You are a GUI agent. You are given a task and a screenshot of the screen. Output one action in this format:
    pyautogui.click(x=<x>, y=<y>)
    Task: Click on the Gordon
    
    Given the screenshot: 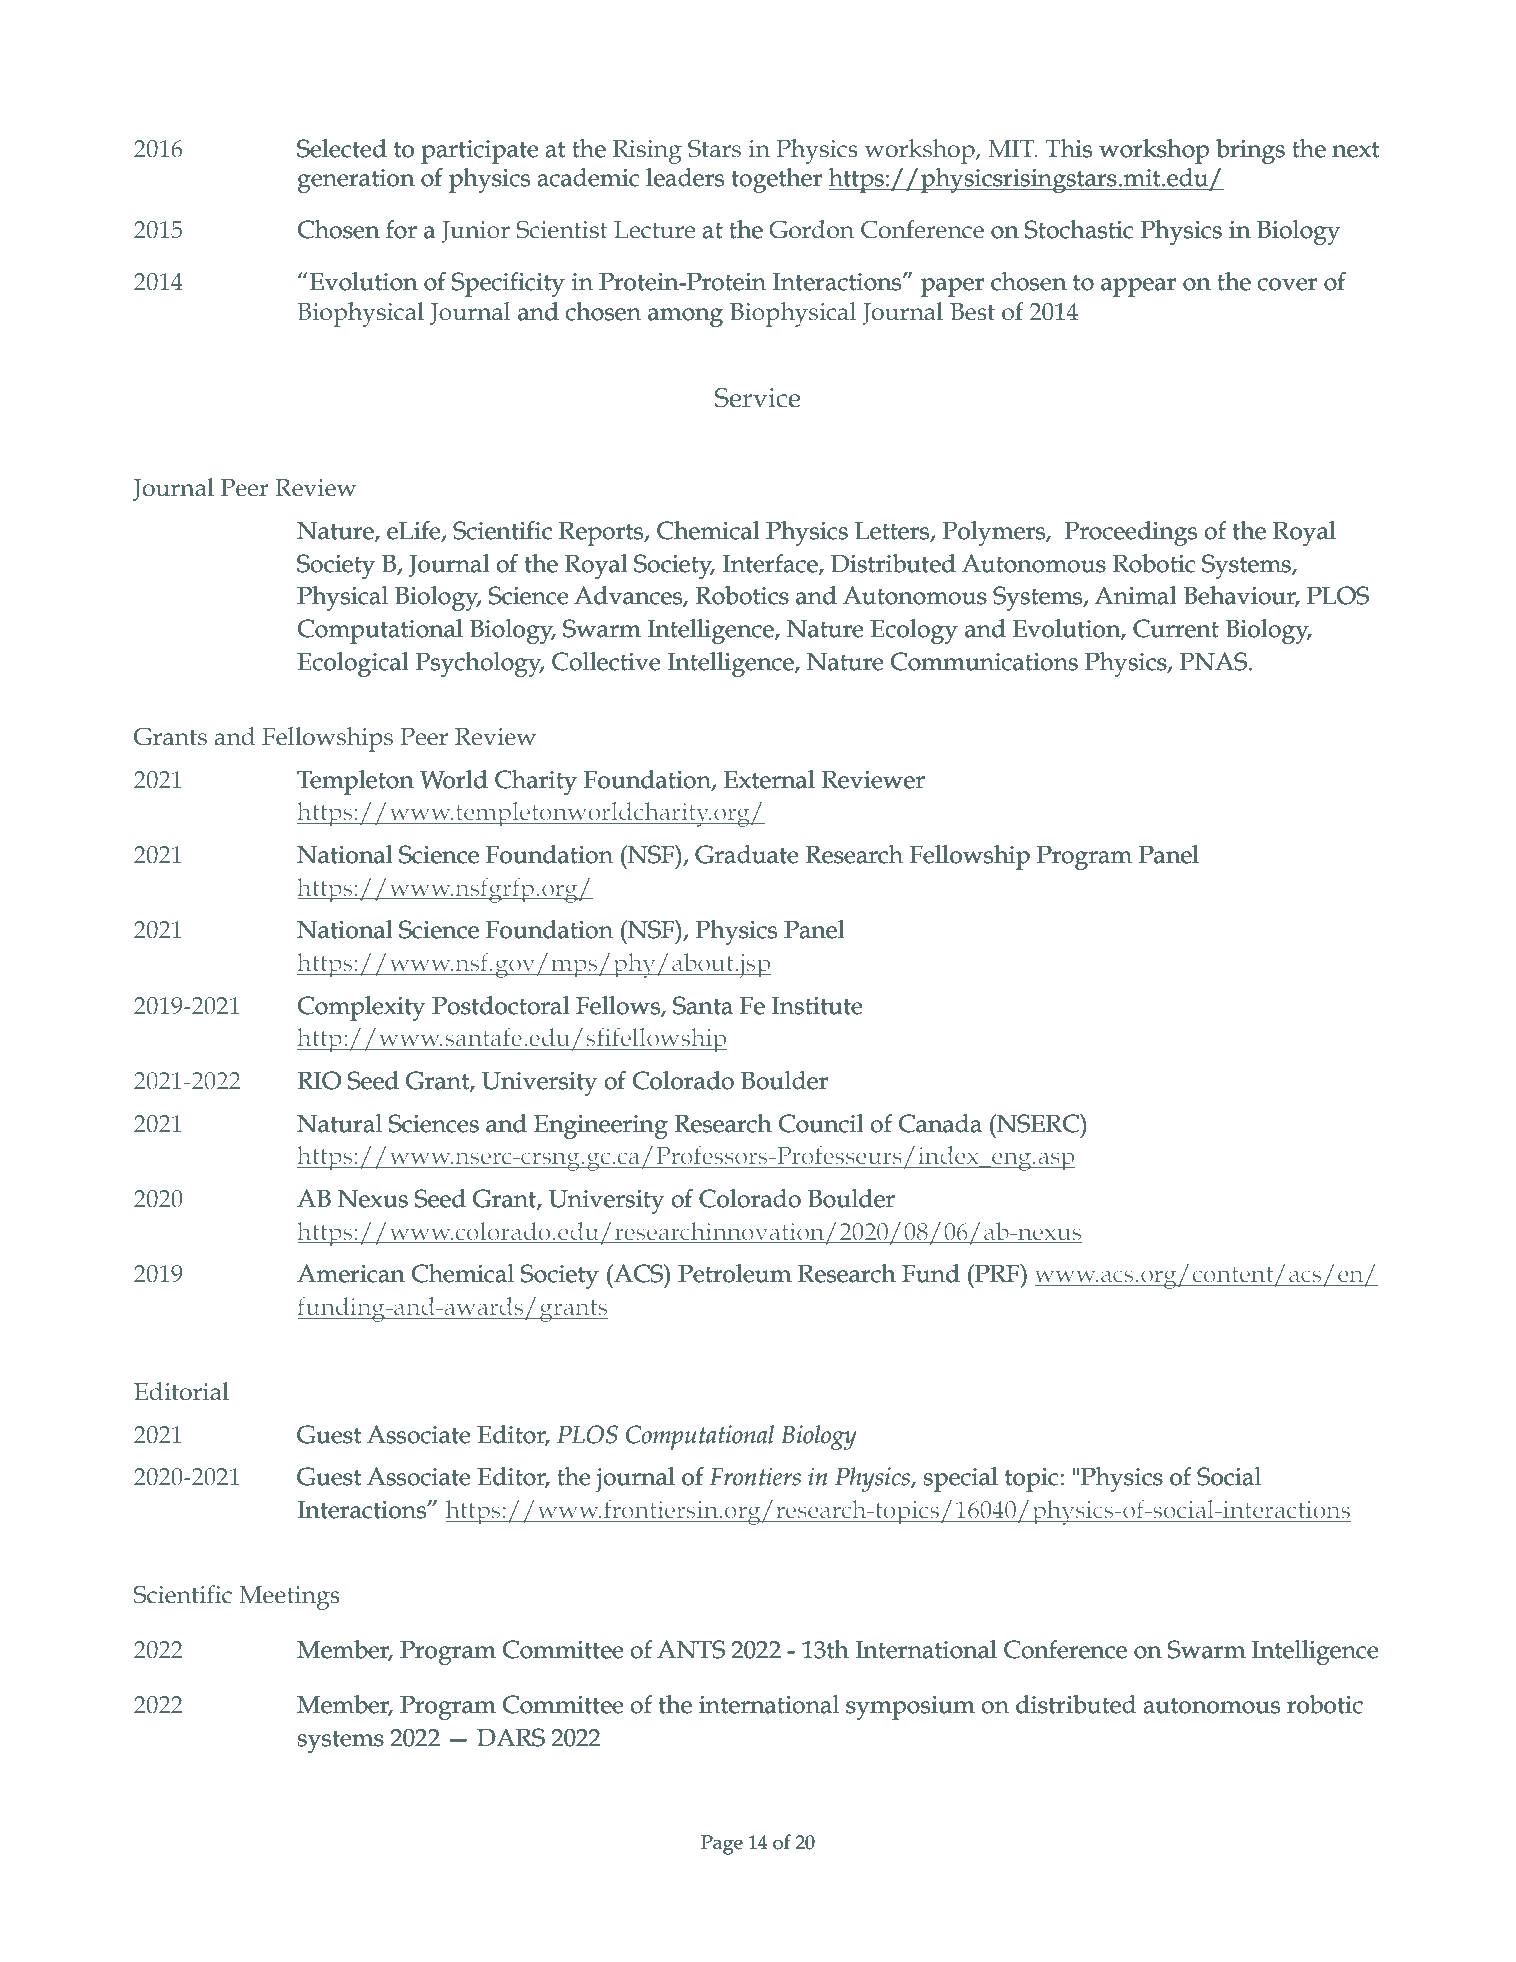 What is the action you would take?
    pyautogui.click(x=811, y=229)
